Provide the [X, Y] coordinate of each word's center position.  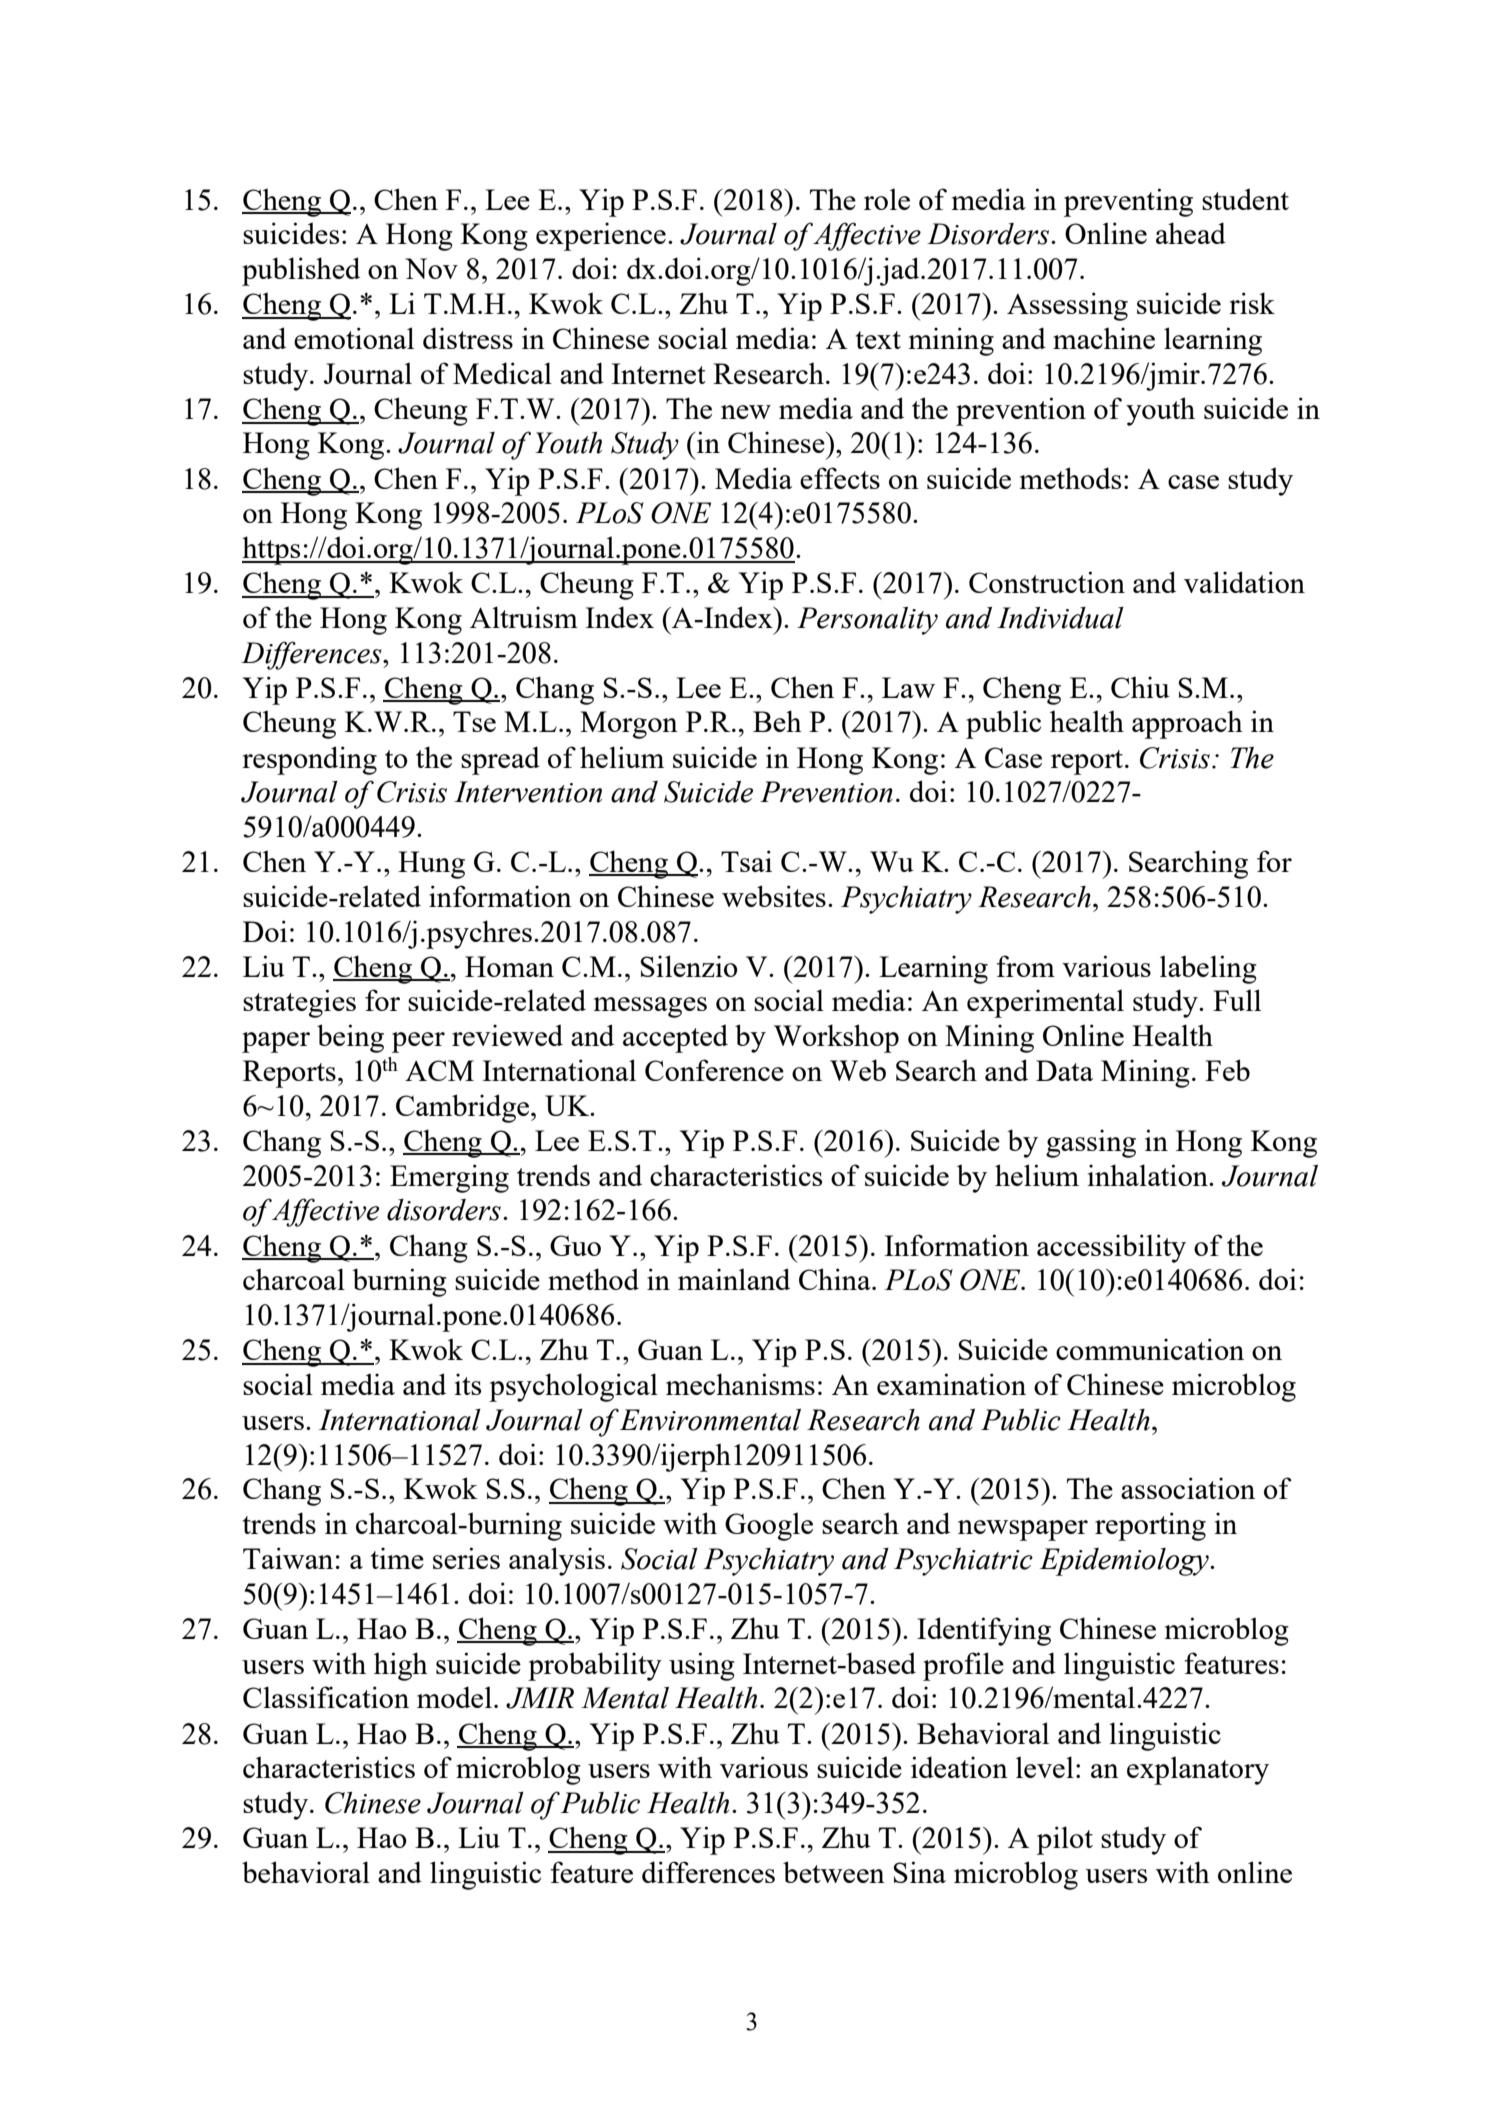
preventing [1128, 202]
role [887, 199]
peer [418, 1042]
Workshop [836, 1038]
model [454, 1697]
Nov [431, 268]
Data [1064, 1070]
